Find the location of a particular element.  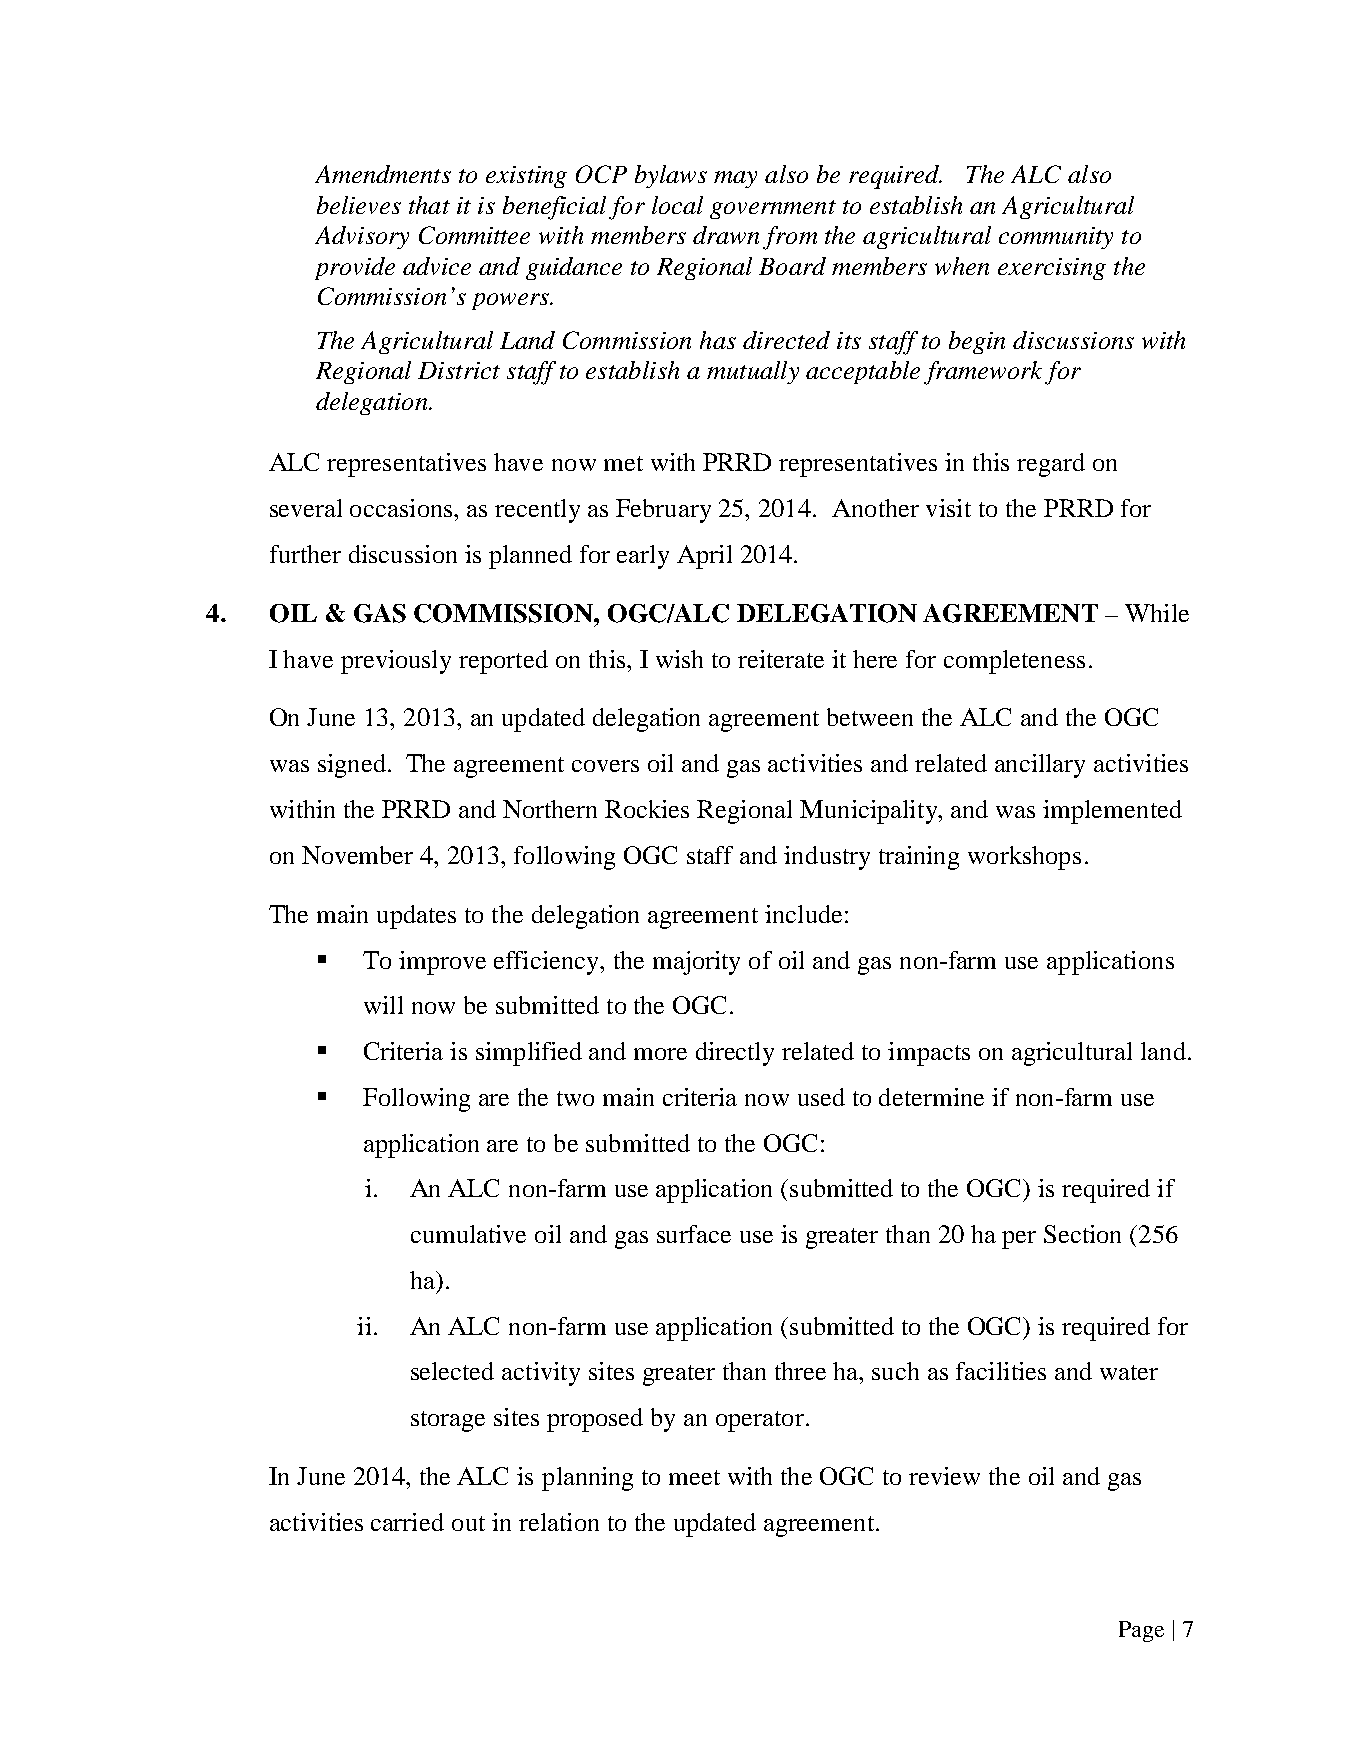

meet is located at coordinates (694, 1477).
